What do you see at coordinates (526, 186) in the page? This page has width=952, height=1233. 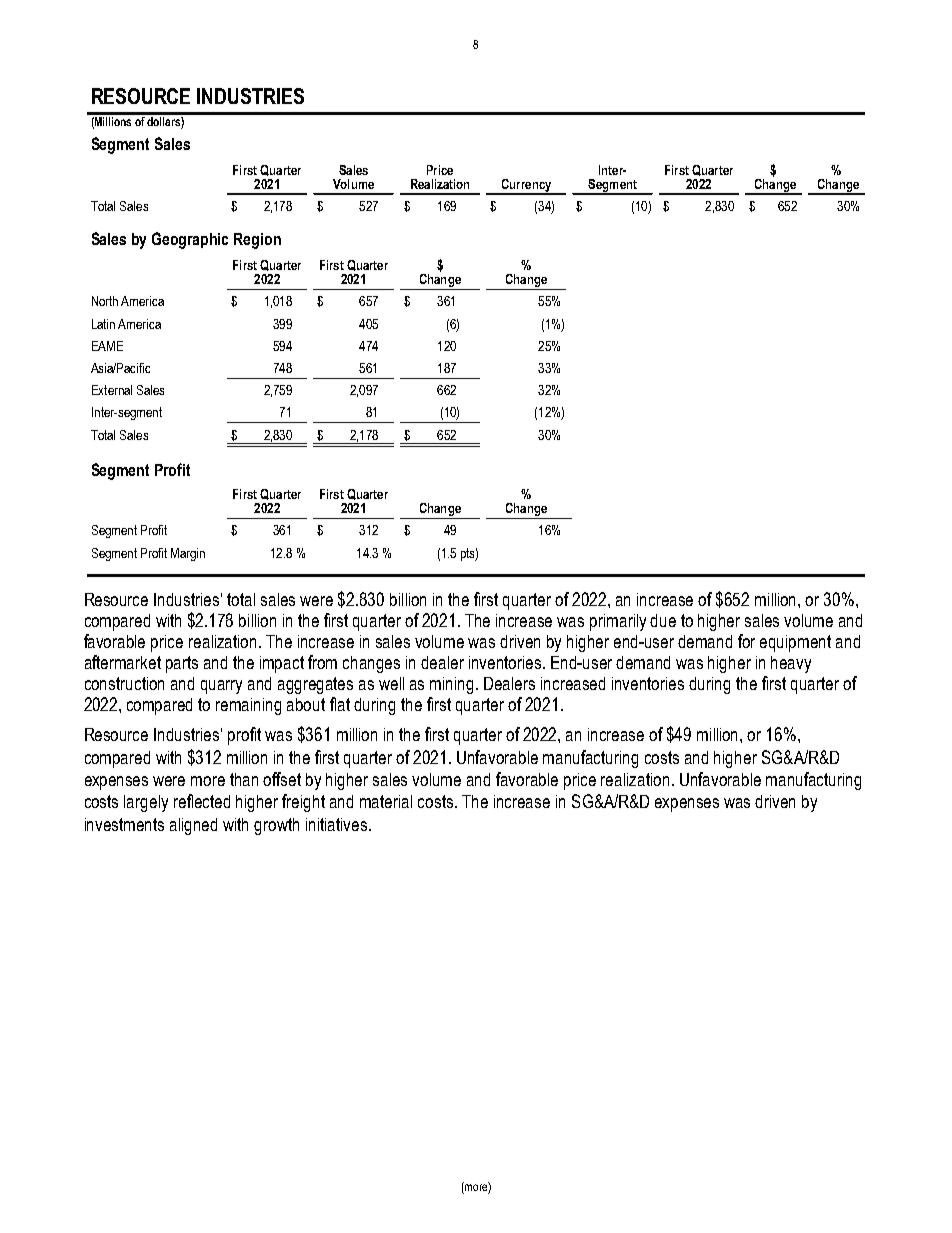 I see `Currency` at bounding box center [526, 186].
